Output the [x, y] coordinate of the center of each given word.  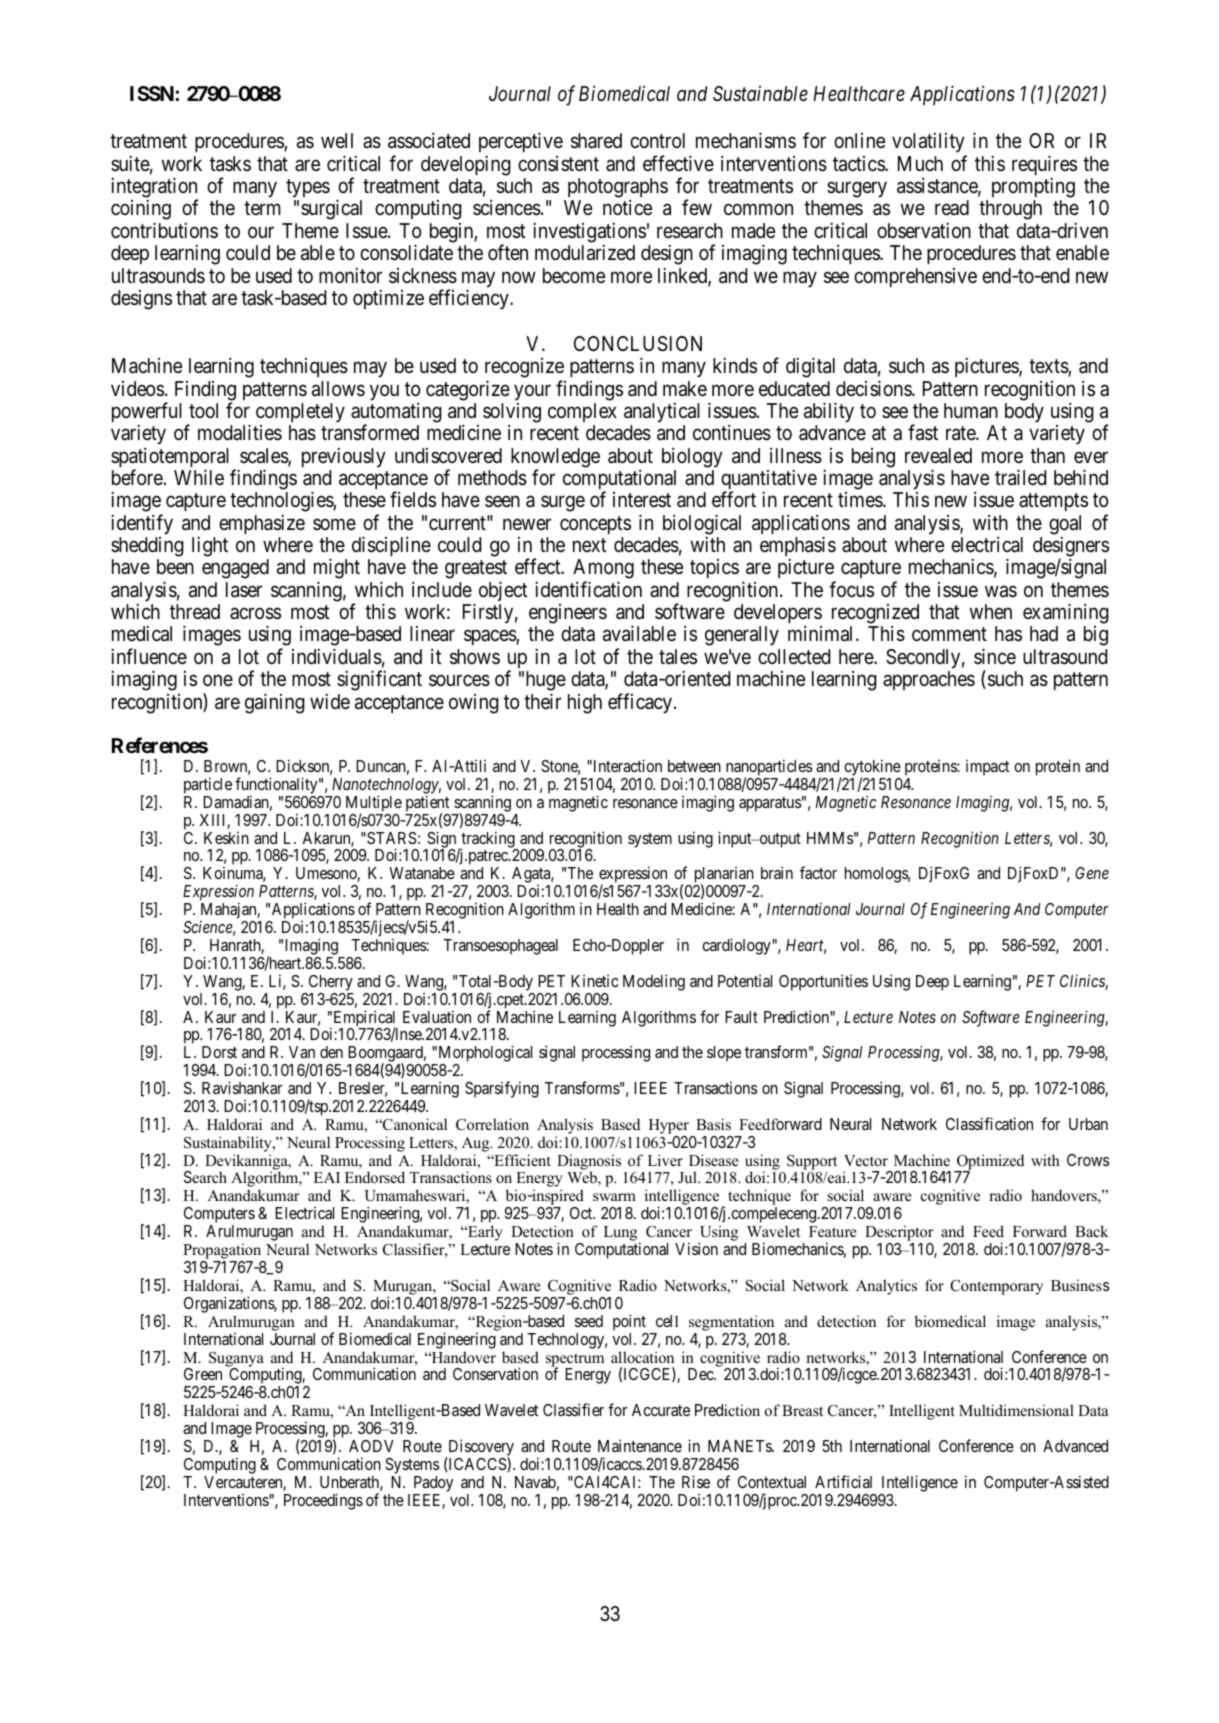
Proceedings [323, 1501]
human [971, 411]
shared [596, 141]
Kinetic [594, 981]
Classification [989, 1123]
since [995, 656]
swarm [614, 1197]
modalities [240, 432]
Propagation [223, 1252]
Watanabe [422, 873]
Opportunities [823, 982]
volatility [929, 144]
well [337, 140]
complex [582, 412]
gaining [275, 703]
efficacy [640, 703]
